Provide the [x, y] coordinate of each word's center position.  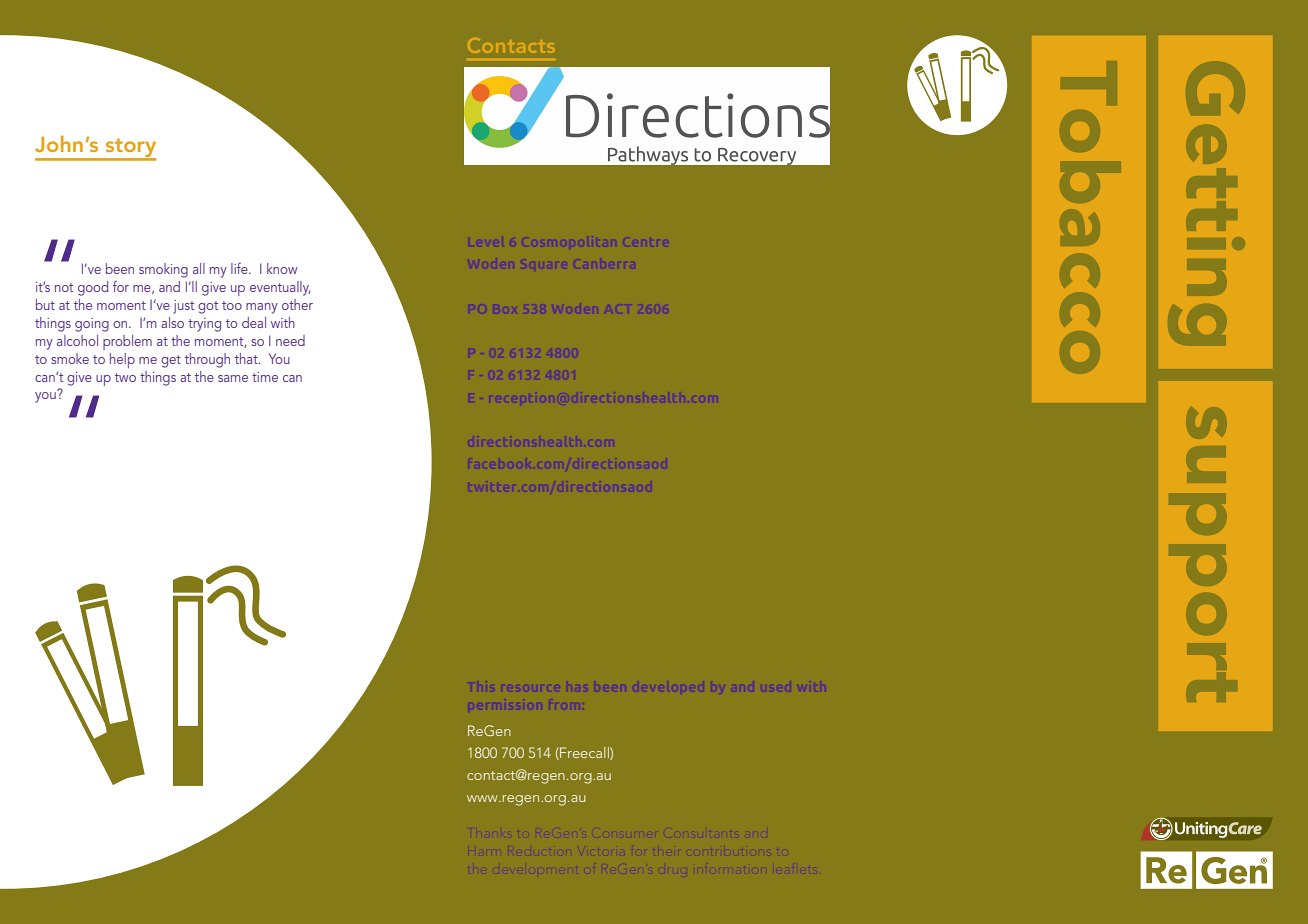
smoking [163, 270]
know [282, 268]
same [233, 378]
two [125, 377]
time [265, 377]
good [93, 288]
